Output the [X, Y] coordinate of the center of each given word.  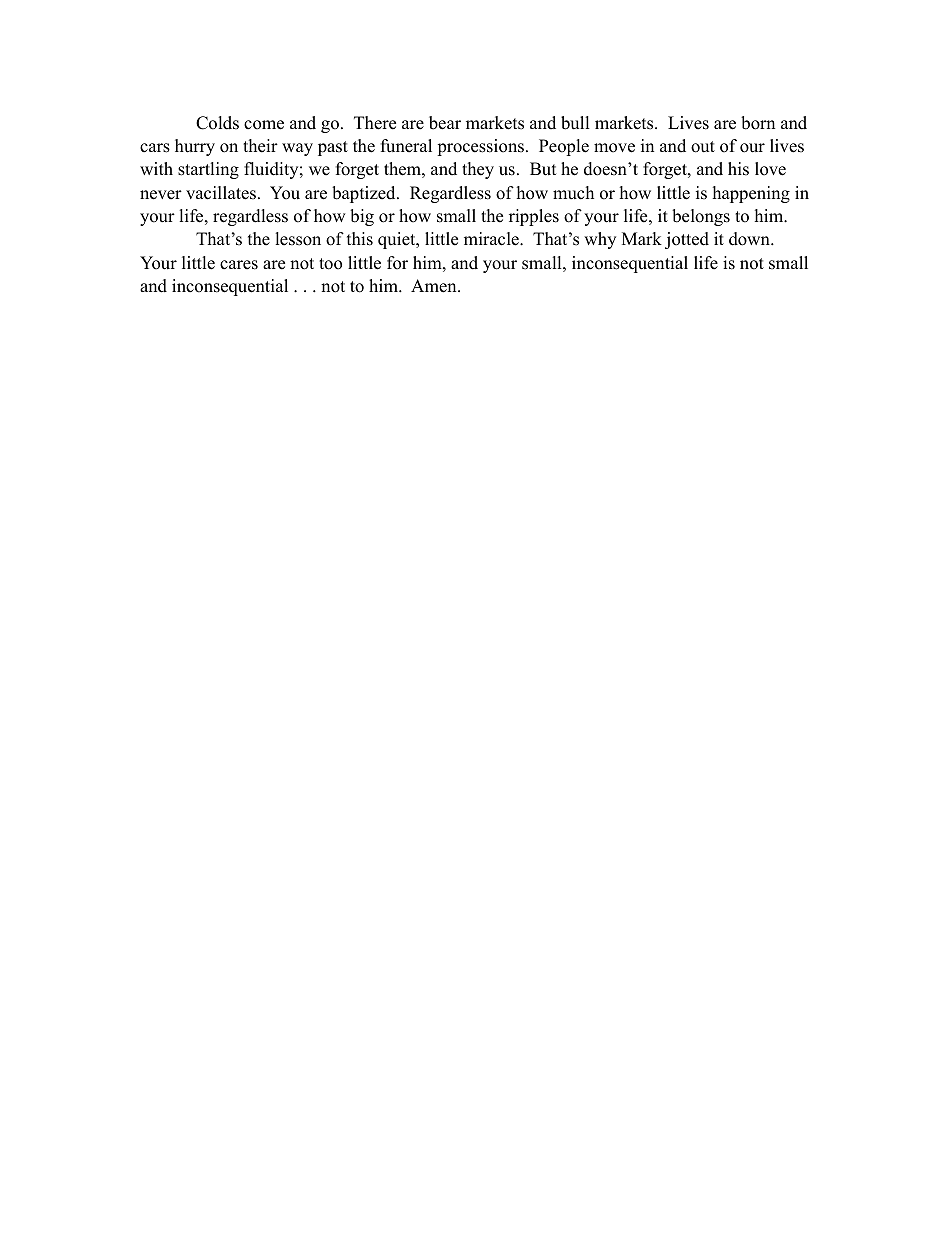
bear [445, 123]
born [758, 123]
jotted [687, 240]
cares [239, 265]
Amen [435, 286]
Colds [217, 123]
